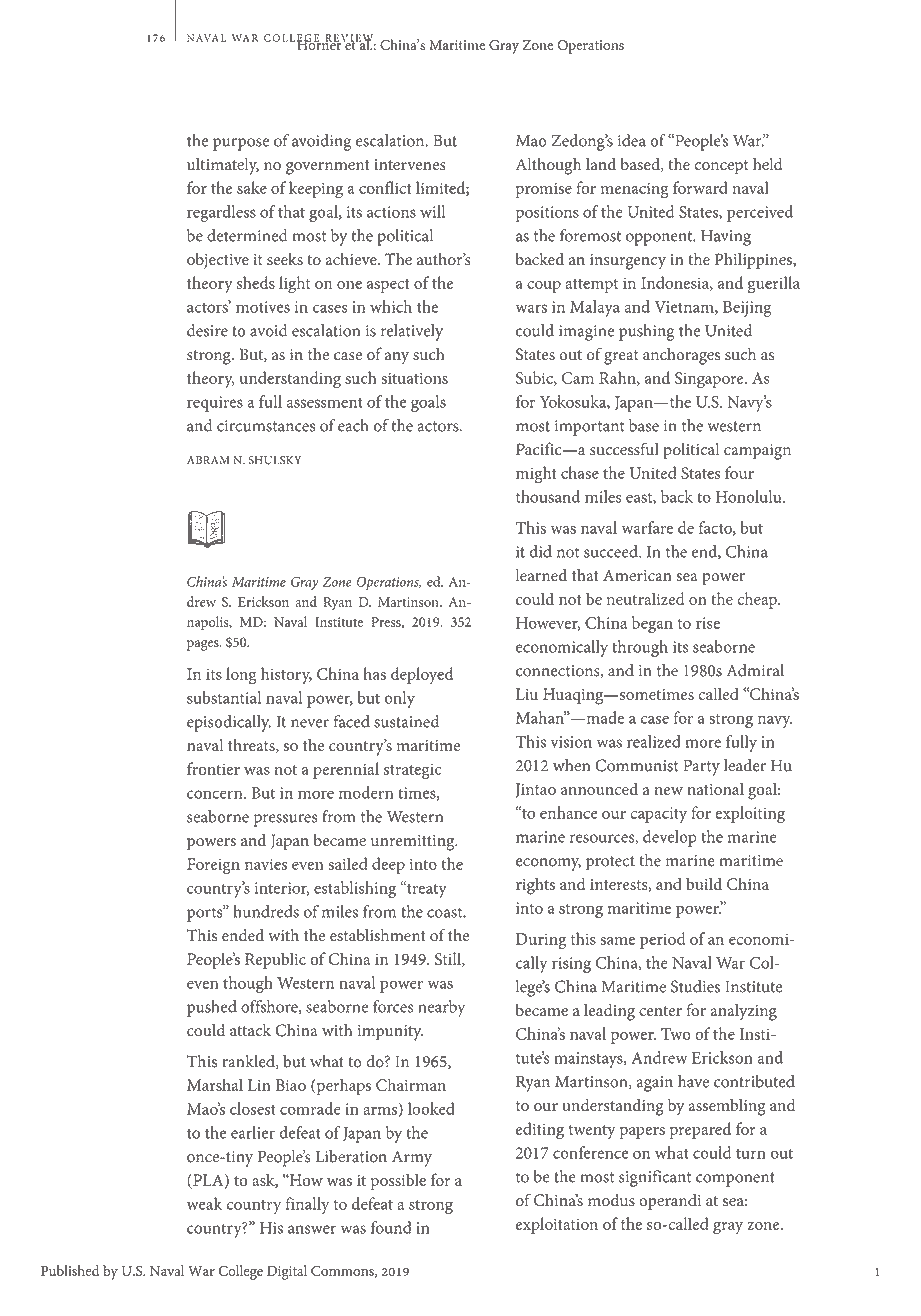 This image has height=1316, width=921. What do you see at coordinates (670, 1202) in the image?
I see `operandi` at bounding box center [670, 1202].
